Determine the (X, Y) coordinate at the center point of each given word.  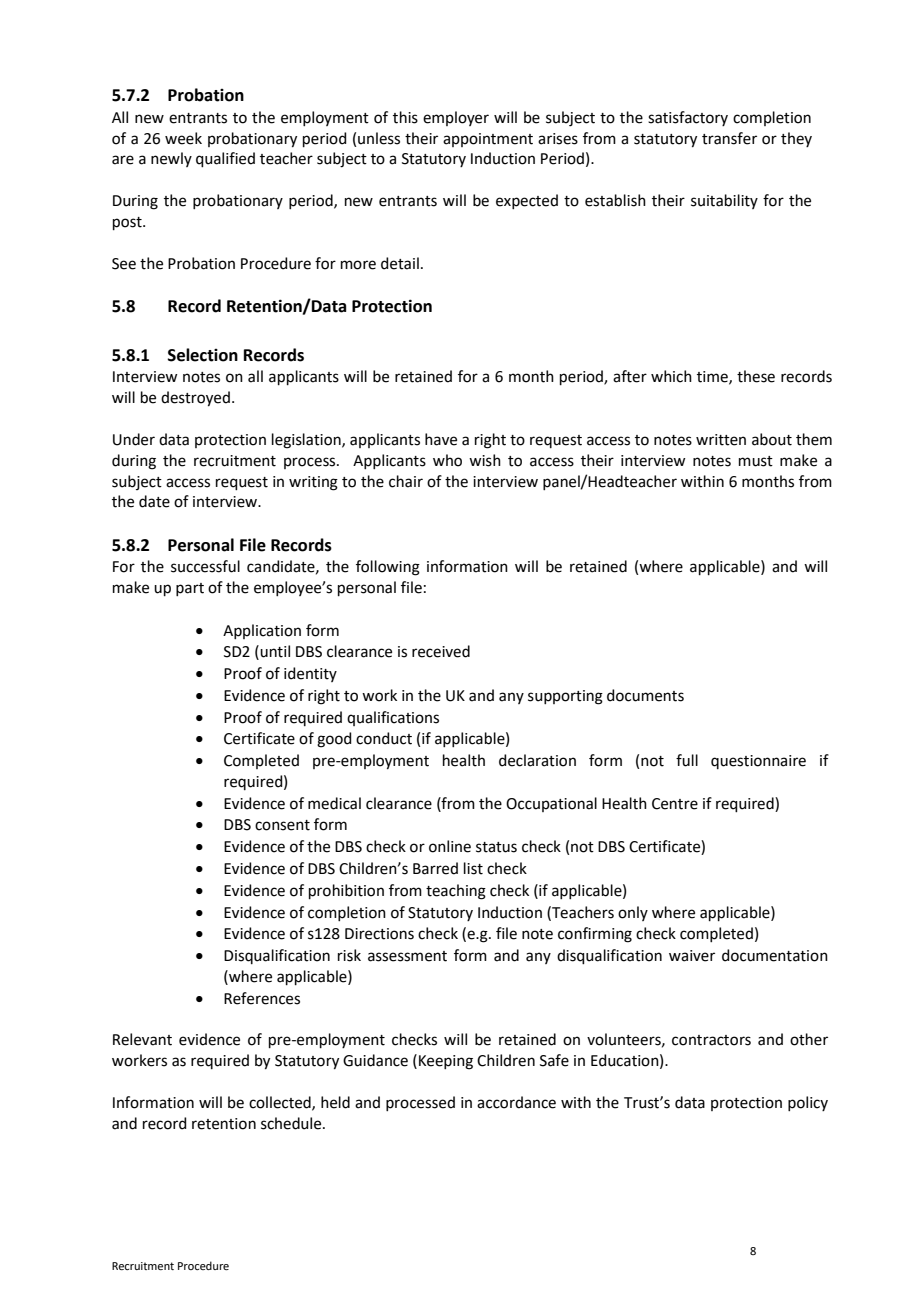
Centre (675, 804)
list (473, 868)
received (441, 651)
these (756, 376)
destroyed (195, 399)
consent (282, 825)
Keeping (446, 1062)
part (190, 589)
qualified (225, 159)
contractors (711, 1040)
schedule (292, 1123)
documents (645, 695)
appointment (488, 140)
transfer (729, 138)
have (441, 439)
